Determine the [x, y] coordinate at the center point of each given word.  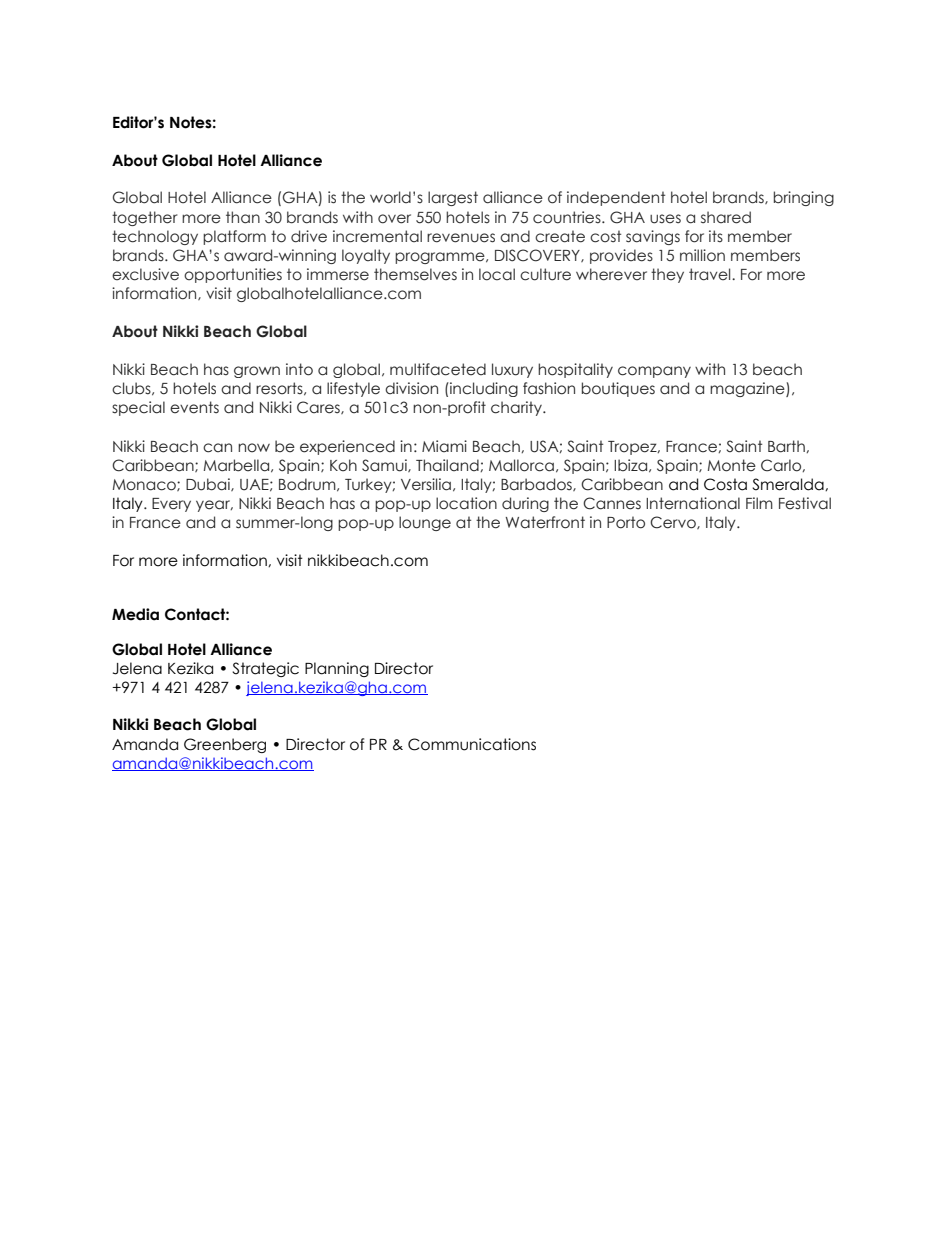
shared [726, 217]
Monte [732, 465]
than [243, 217]
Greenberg [225, 745]
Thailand [448, 465]
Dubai [209, 484]
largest [453, 198]
